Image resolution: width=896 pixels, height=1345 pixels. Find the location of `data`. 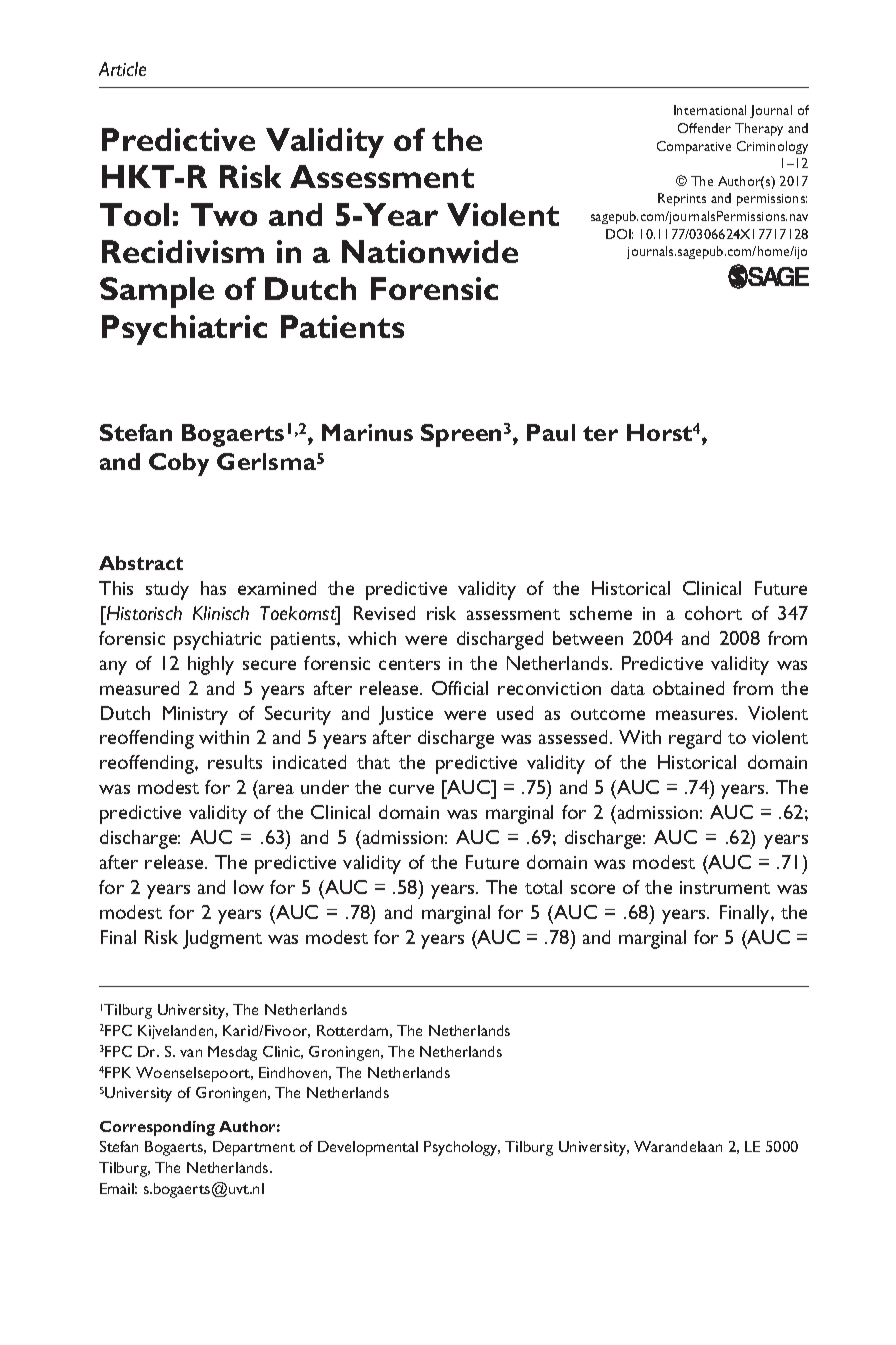

data is located at coordinates (628, 688).
